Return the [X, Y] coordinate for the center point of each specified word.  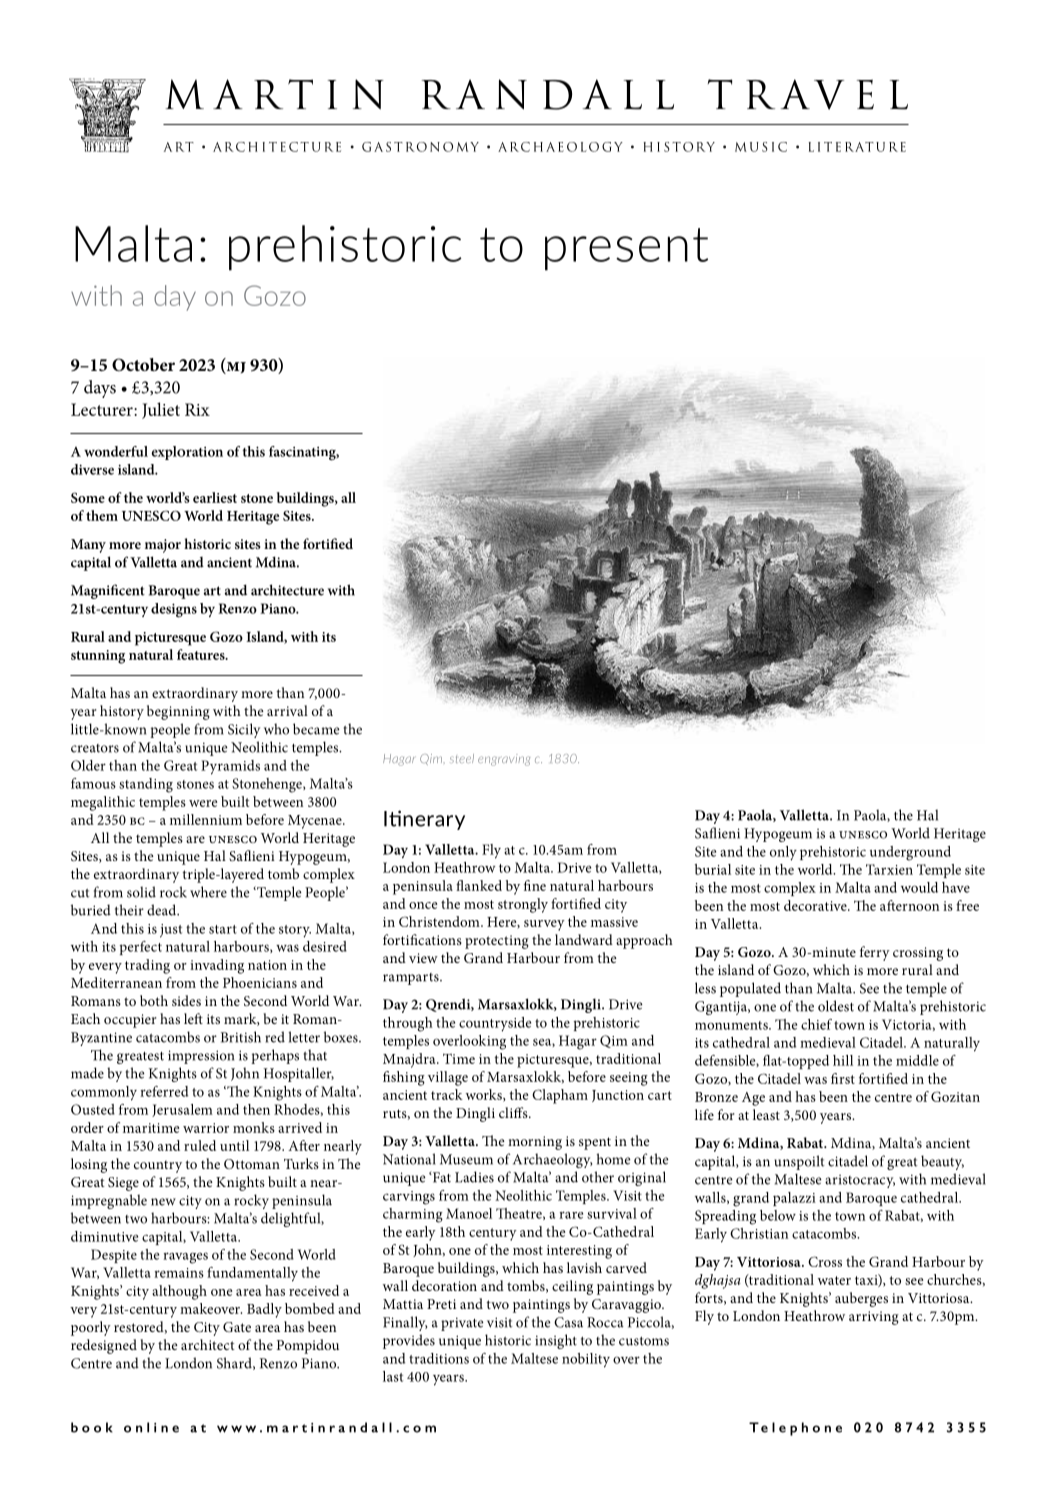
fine [535, 885]
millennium [206, 819]
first [843, 1078]
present [626, 249]
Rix [197, 409]
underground [910, 853]
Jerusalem [182, 1110]
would [919, 887]
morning [535, 1143]
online [151, 1427]
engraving [504, 760]
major [163, 546]
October [143, 365]
